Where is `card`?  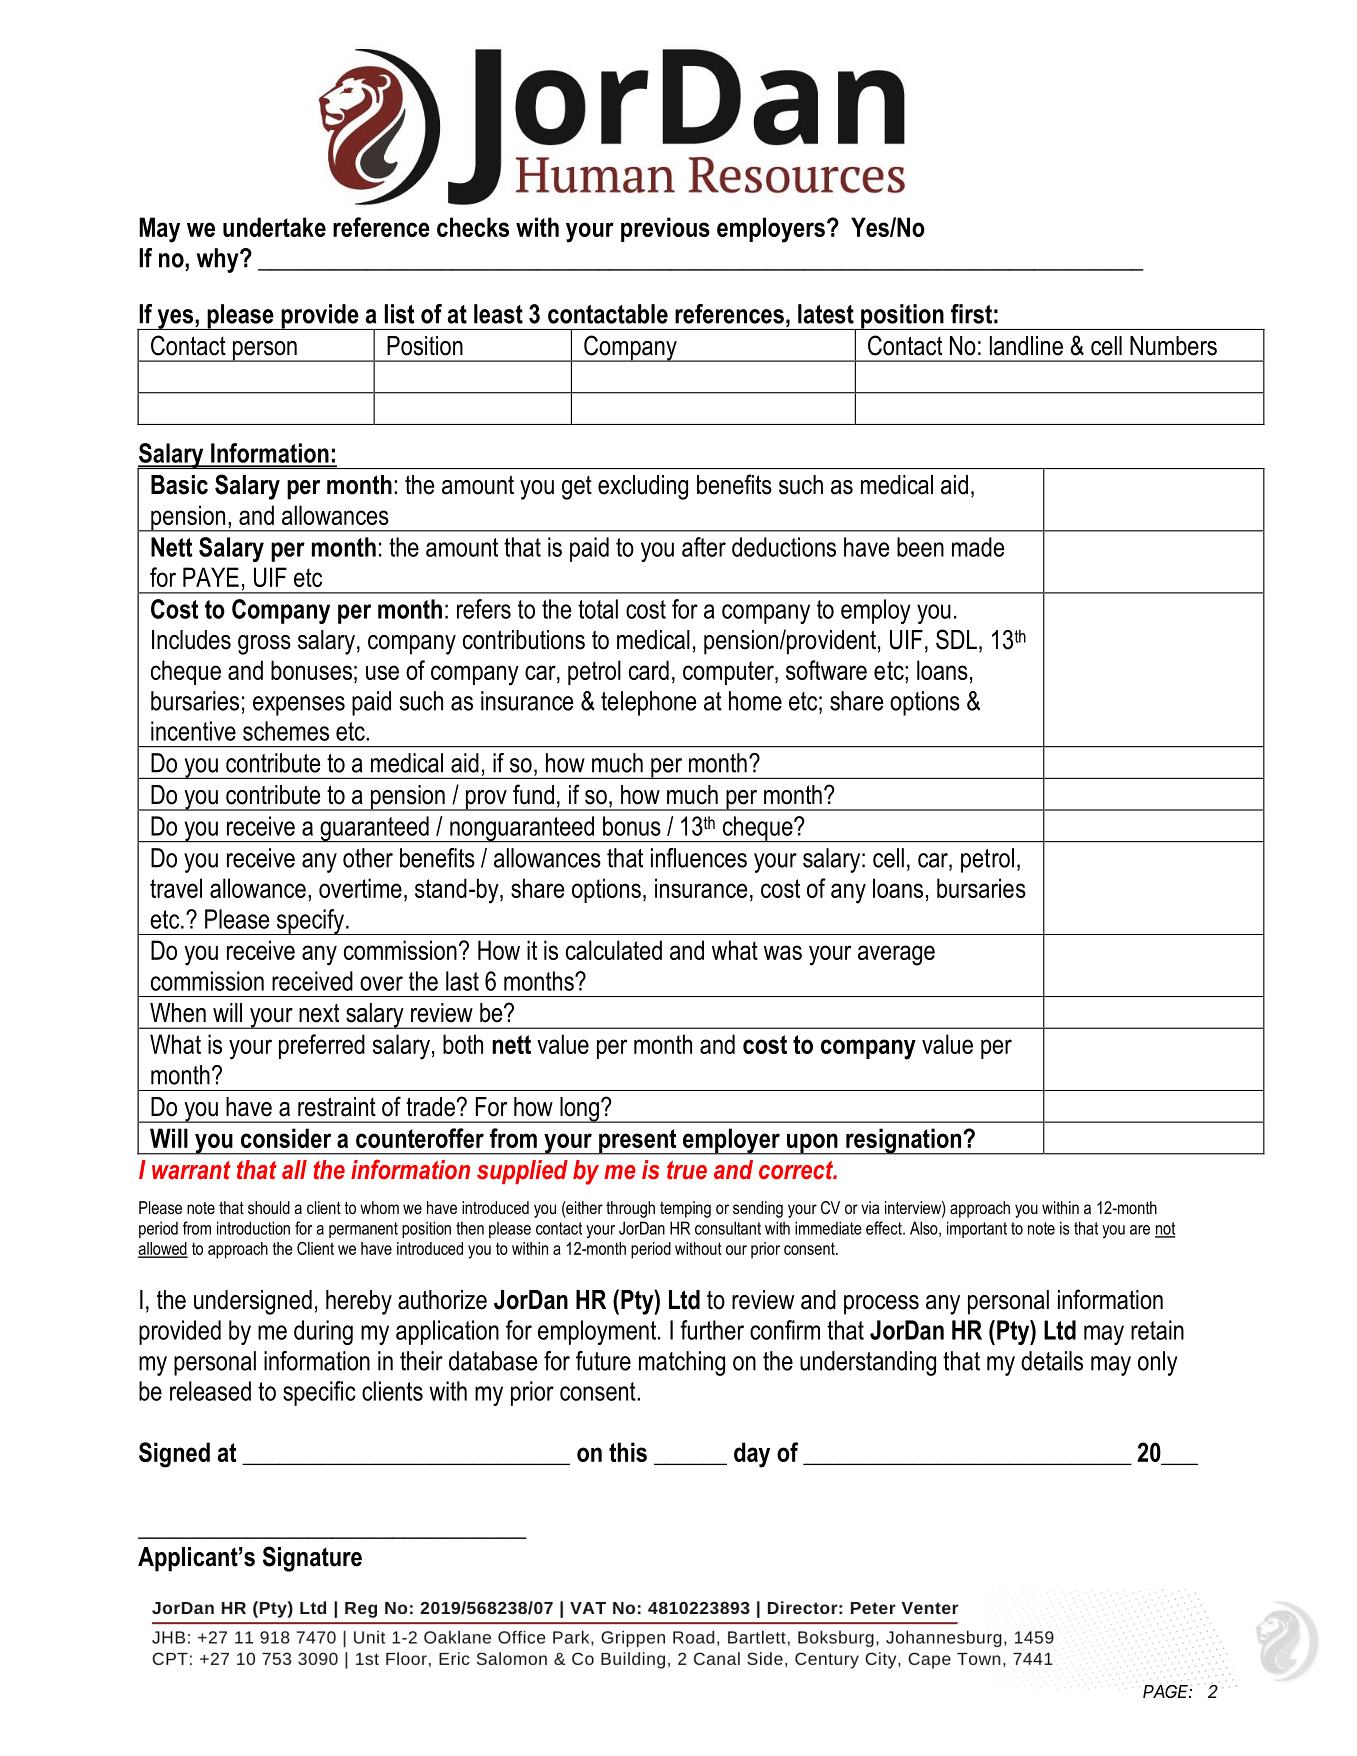
card is located at coordinates (649, 670).
